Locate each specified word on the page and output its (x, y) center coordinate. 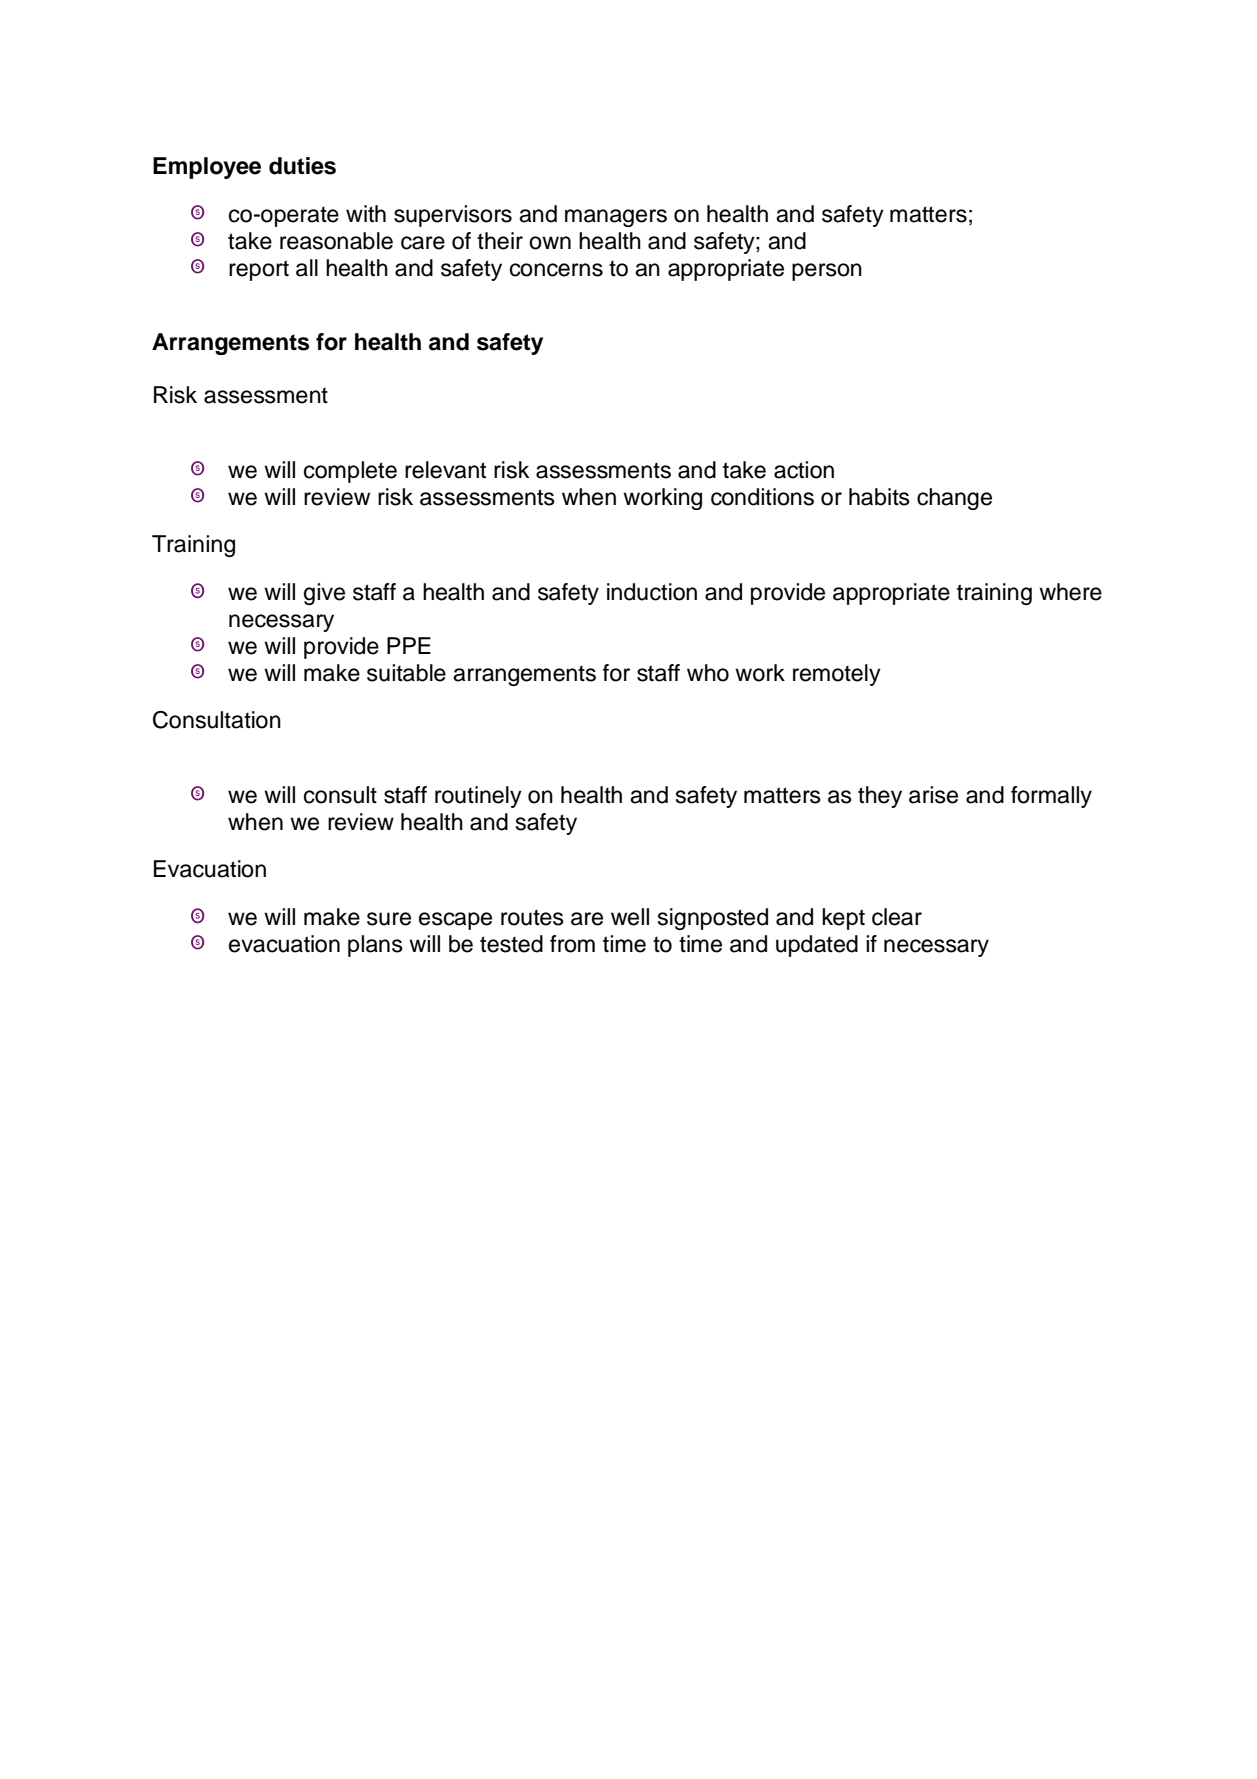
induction (652, 592)
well (630, 917)
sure (389, 919)
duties (302, 166)
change (954, 499)
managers (616, 218)
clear (897, 917)
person (827, 272)
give (324, 594)
